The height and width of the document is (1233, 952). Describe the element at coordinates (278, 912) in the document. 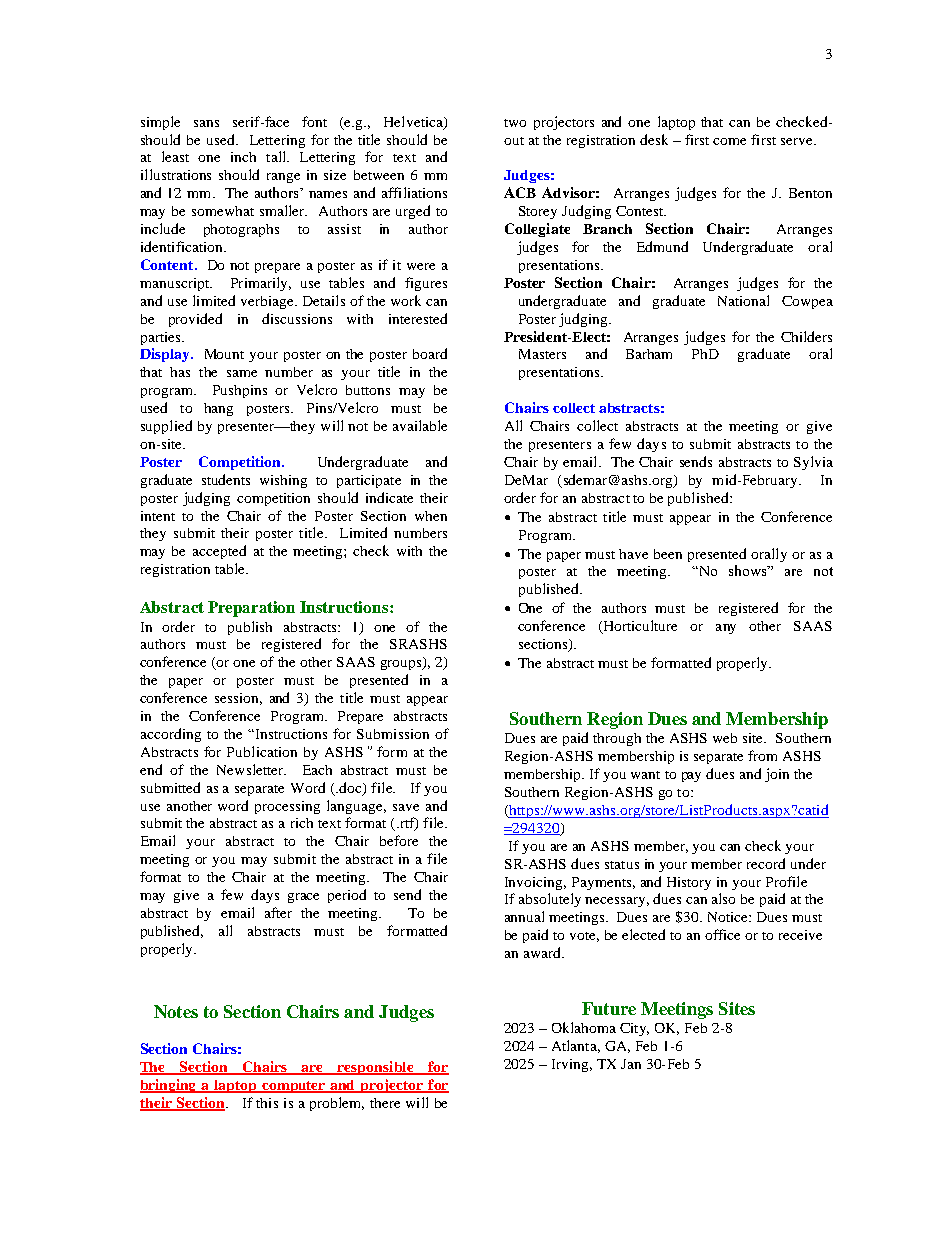

I see `after` at that location.
